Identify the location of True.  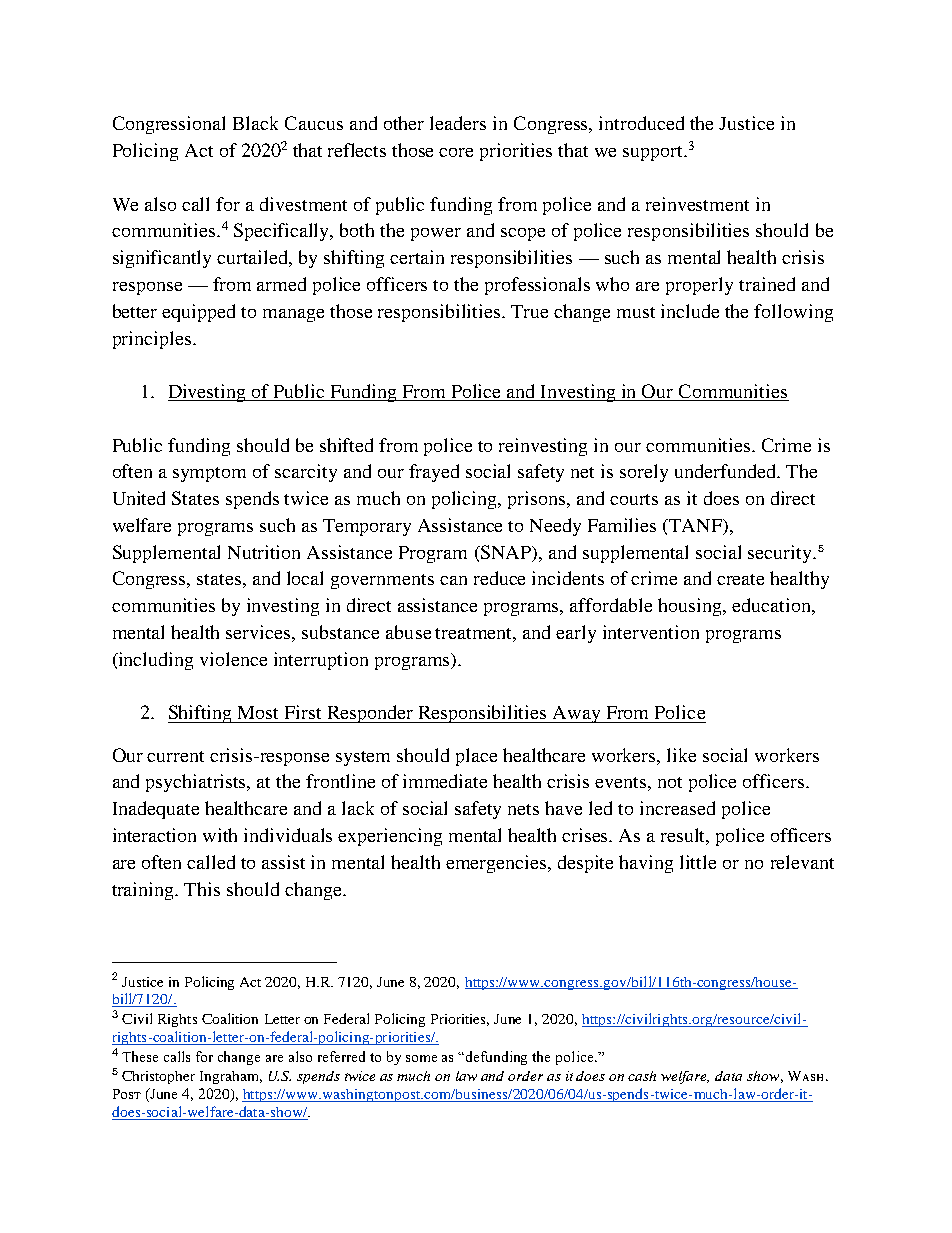
(529, 311).
